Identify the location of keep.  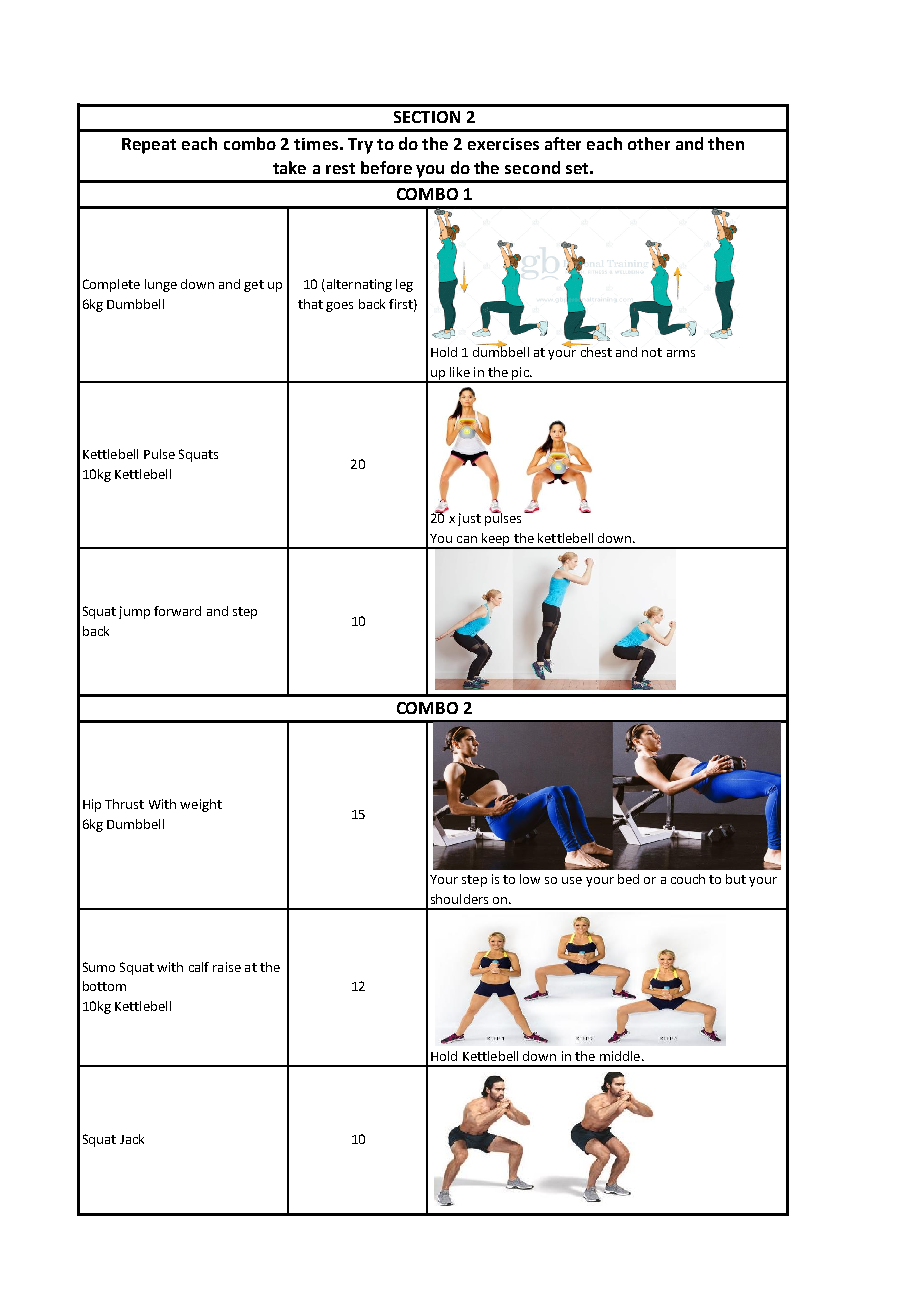
(496, 540).
